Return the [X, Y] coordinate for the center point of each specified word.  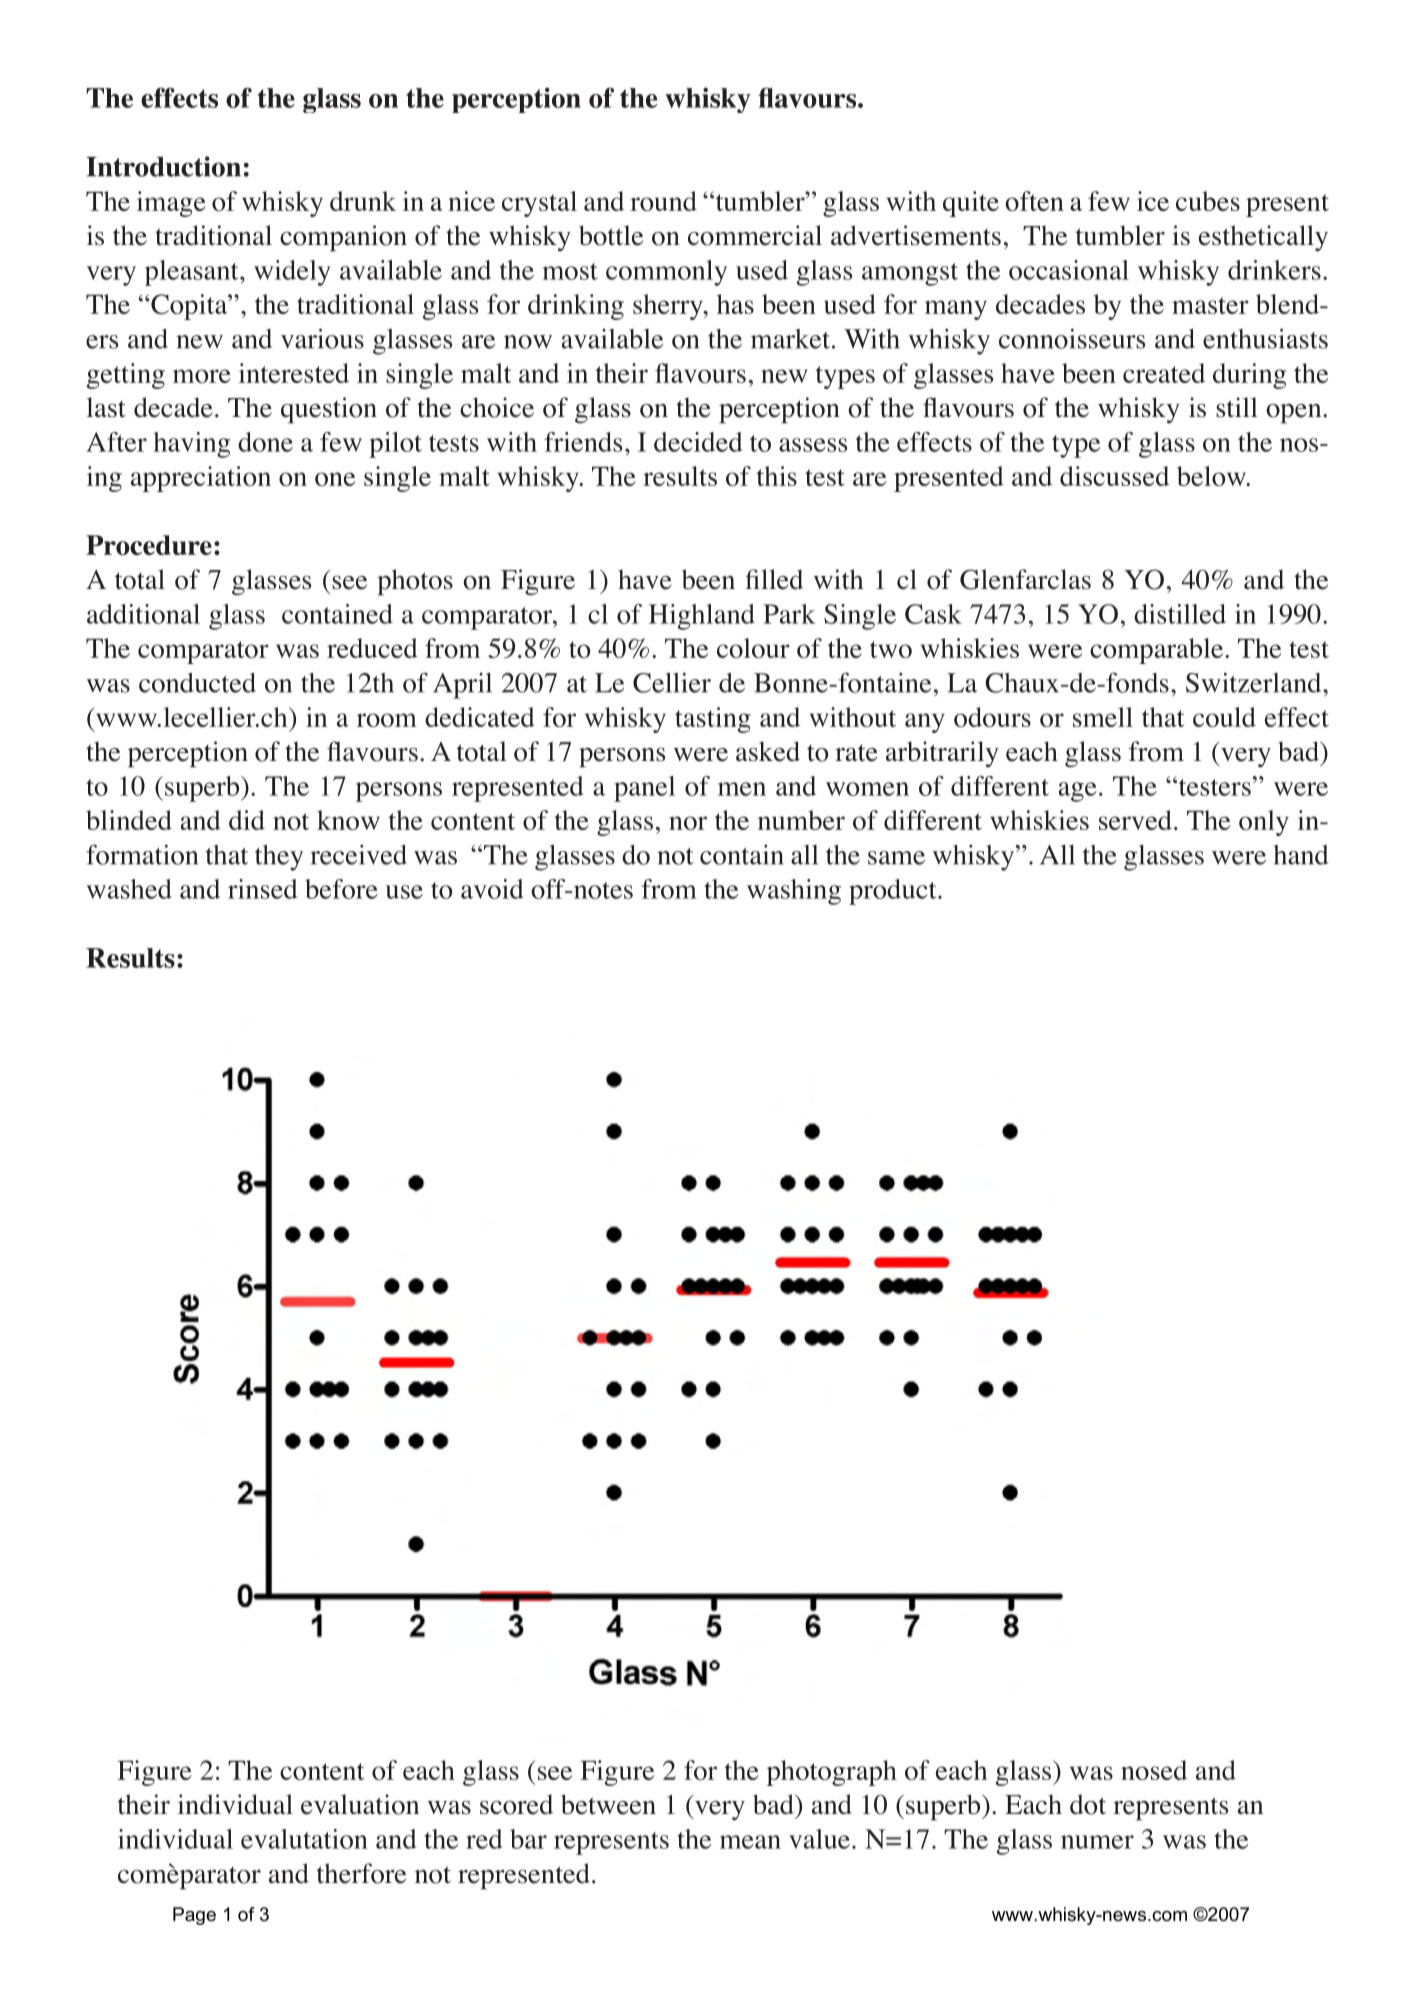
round [663, 201]
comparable [1156, 651]
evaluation [360, 1804]
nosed [1154, 1770]
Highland [702, 617]
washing [794, 892]
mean [750, 1842]
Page [194, 1916]
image [171, 204]
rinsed [262, 889]
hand [1301, 855]
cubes [1208, 201]
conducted [197, 683]
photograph [832, 1773]
